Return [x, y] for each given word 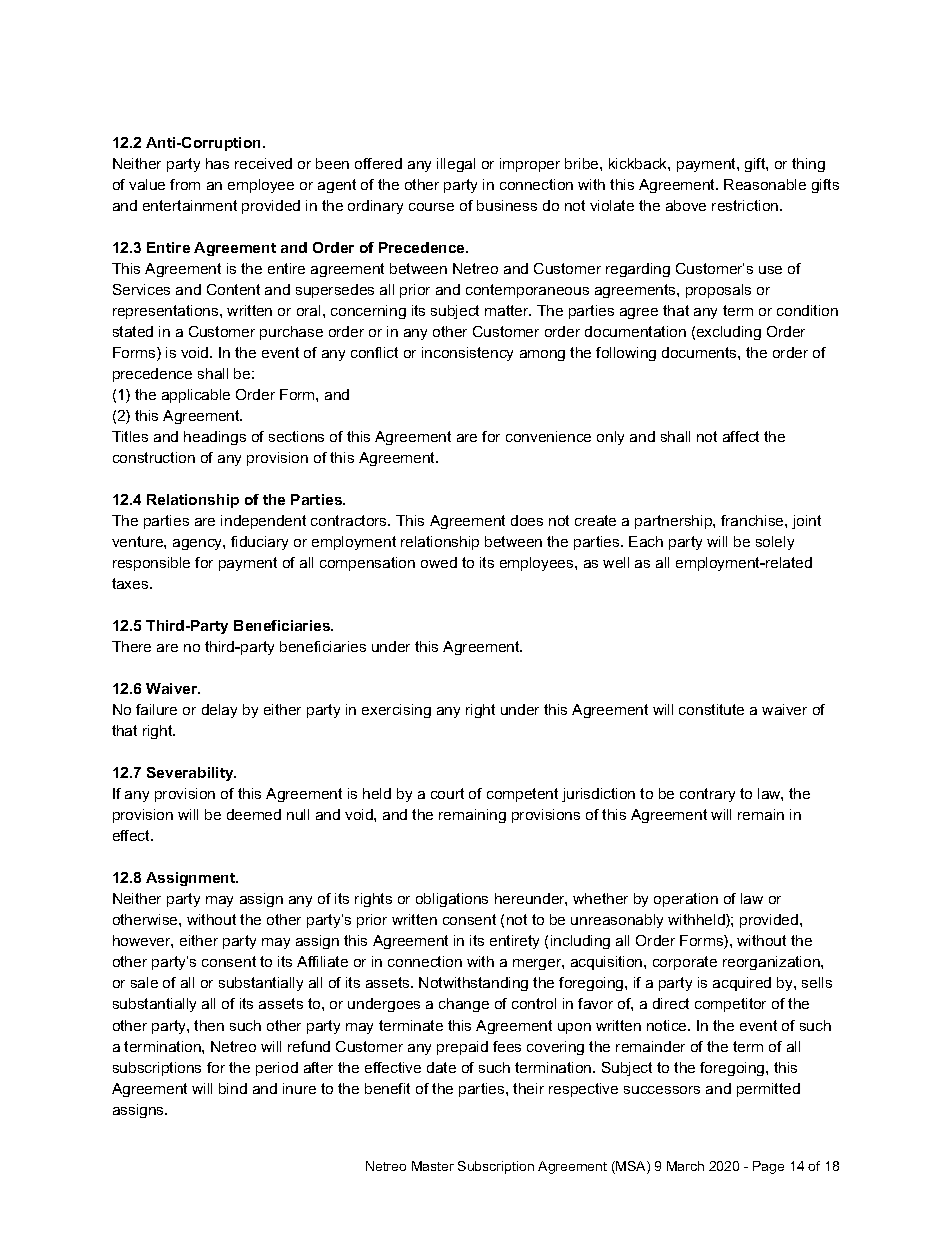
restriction [746, 205]
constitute [711, 709]
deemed [254, 814]
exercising [396, 711]
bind [233, 1088]
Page [768, 1167]
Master [433, 1166]
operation [686, 900]
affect [741, 436]
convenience [548, 436]
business [507, 205]
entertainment [190, 205]
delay [219, 711]
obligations [452, 900]
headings [215, 438]
